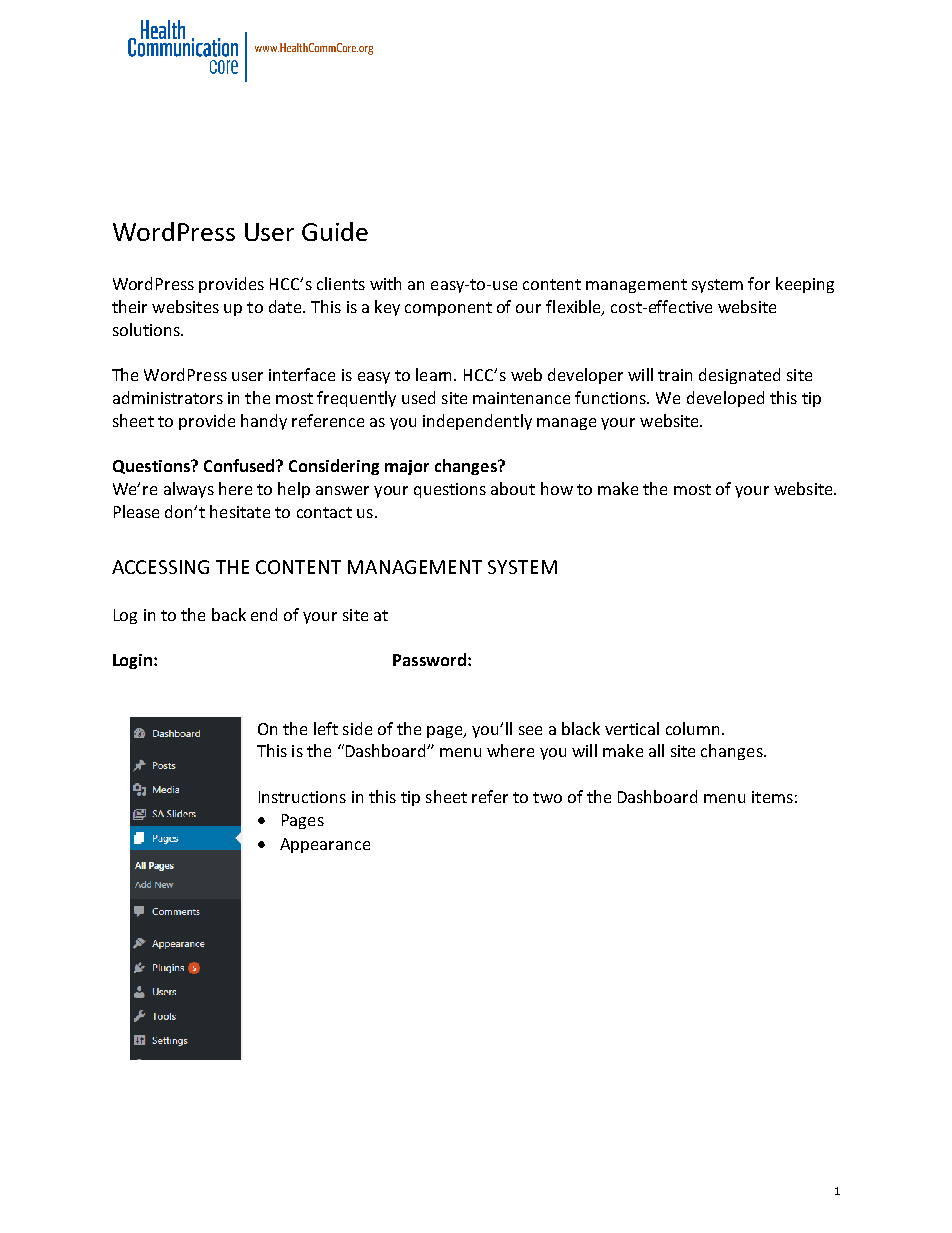 The width and height of the document is (952, 1233). Describe the element at coordinates (302, 797) in the document. I see `Instructions` at that location.
